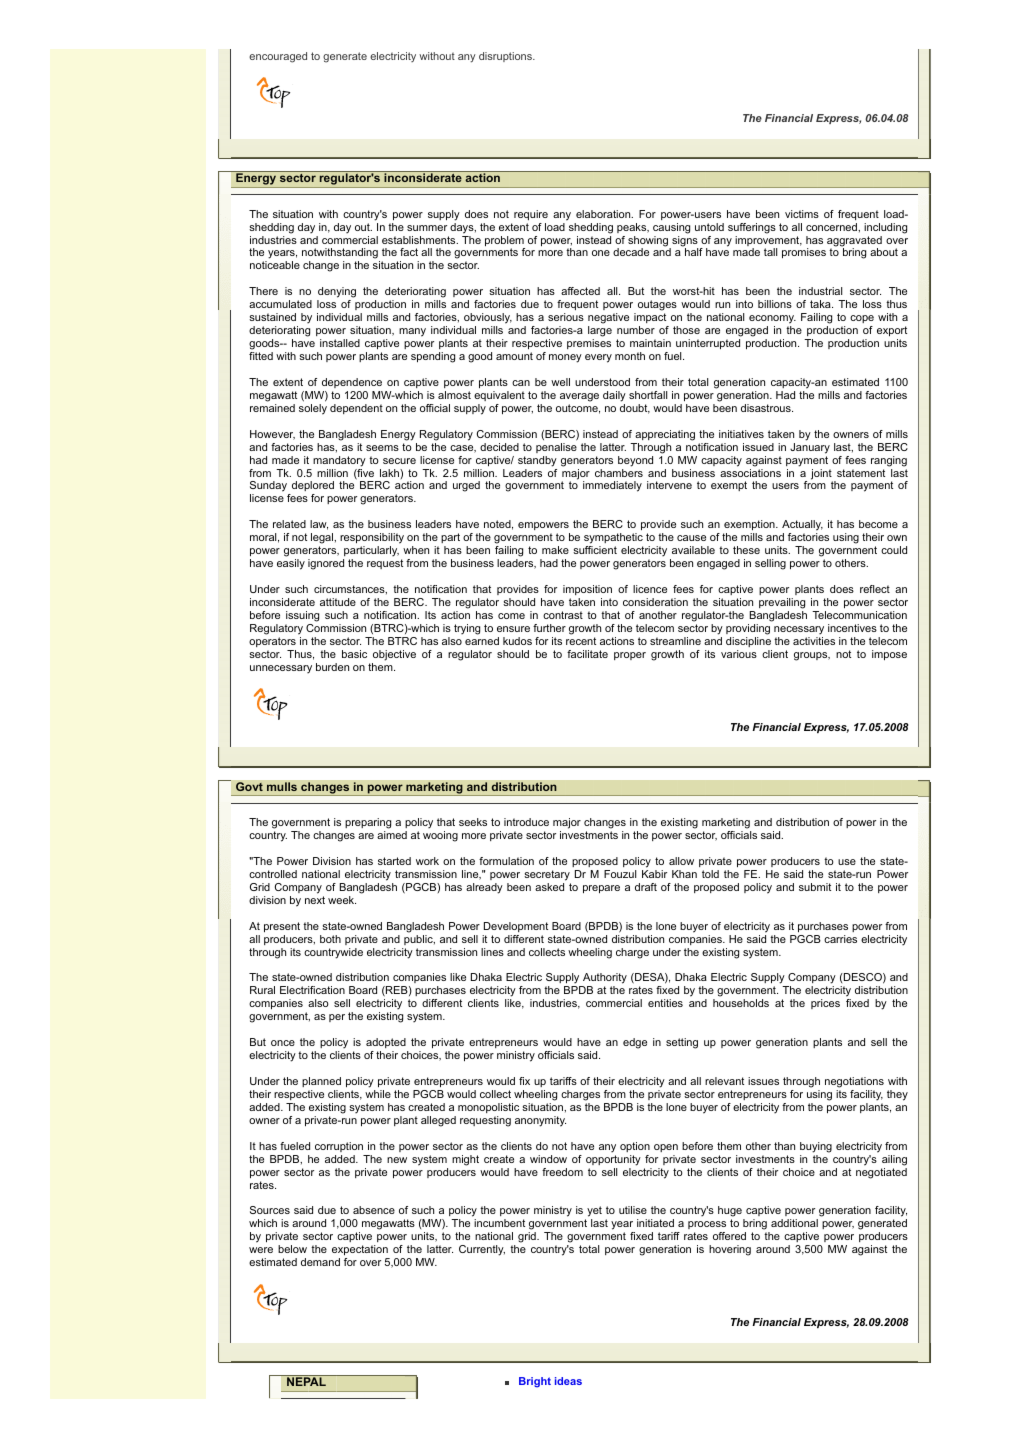 This page has width=1022, height=1447. Describe the element at coordinates (825, 1004) in the page. I see `prices` at that location.
